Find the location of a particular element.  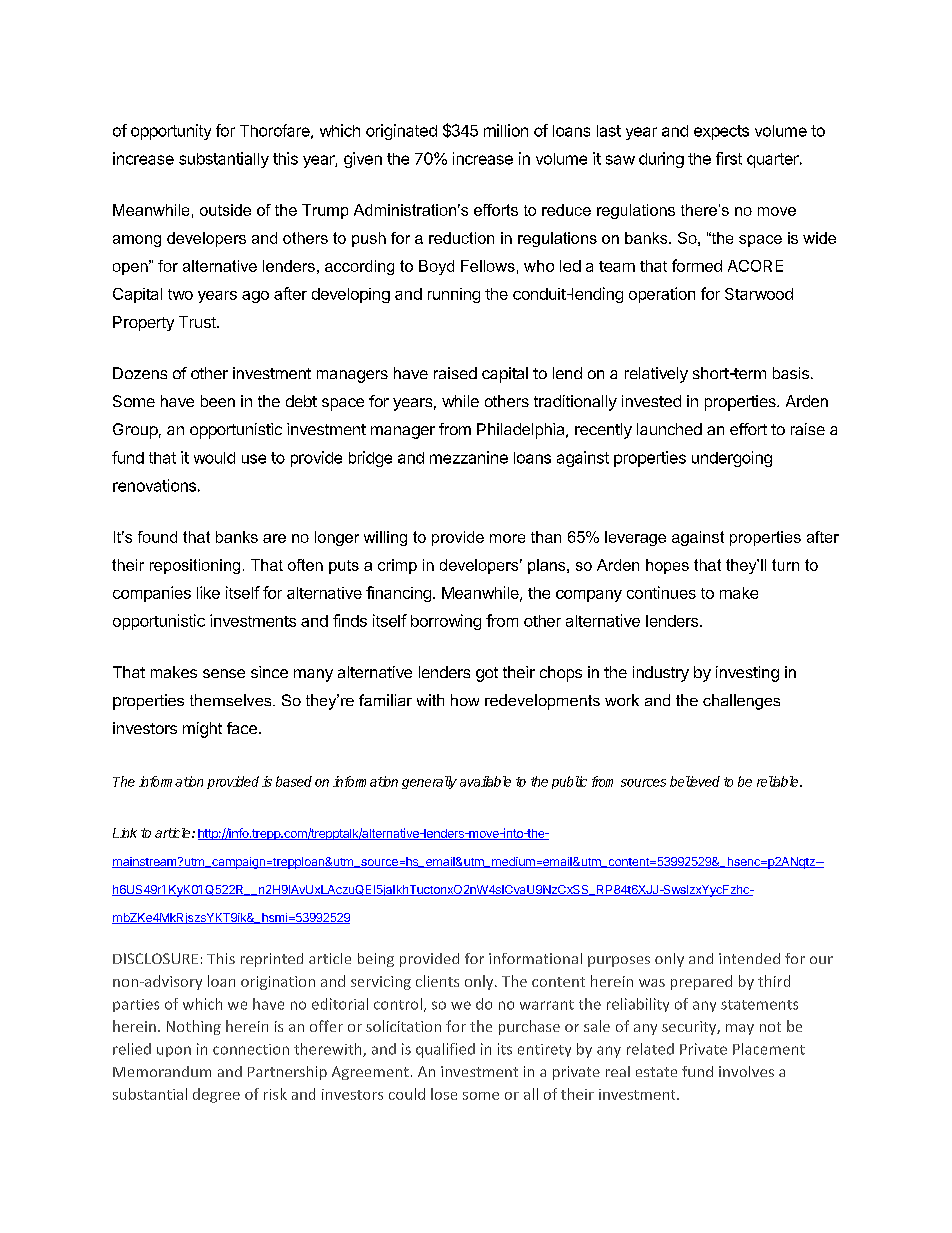

opportunity is located at coordinates (171, 132).
